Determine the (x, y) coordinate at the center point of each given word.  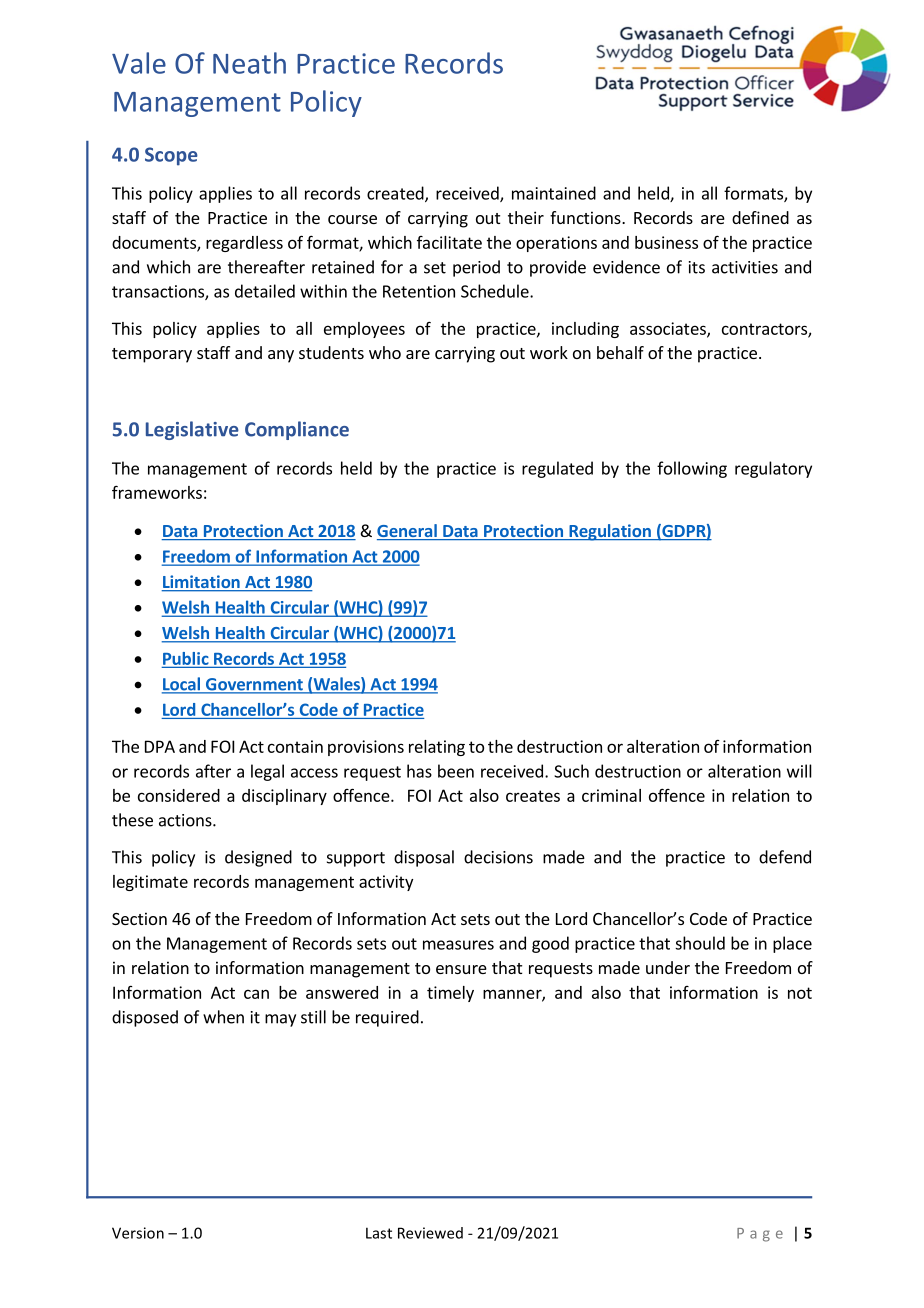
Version (138, 1233)
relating (437, 748)
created (396, 194)
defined (760, 217)
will (799, 771)
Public (186, 659)
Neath (249, 63)
